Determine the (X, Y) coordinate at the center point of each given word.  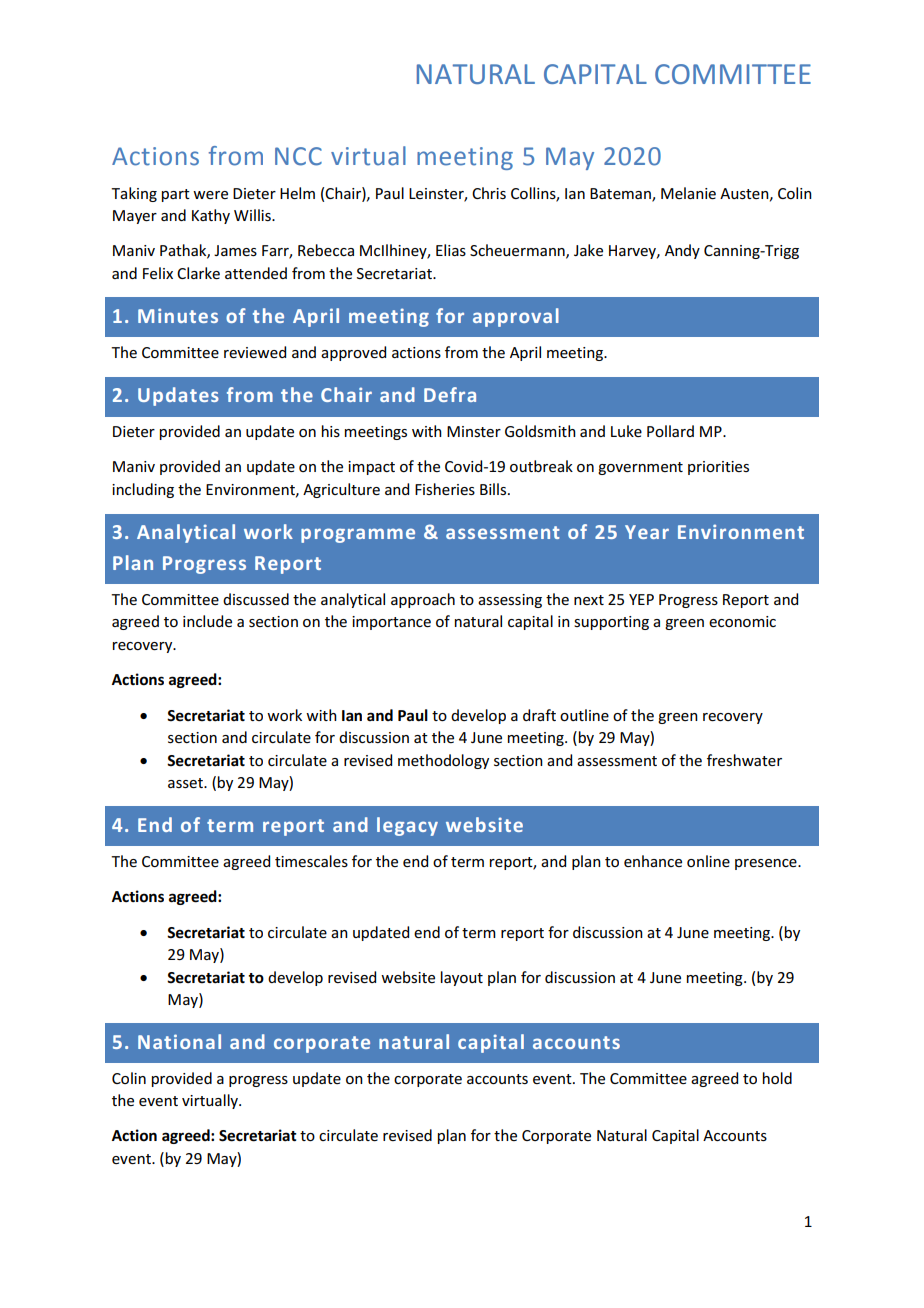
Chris (489, 193)
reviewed (255, 352)
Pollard (670, 431)
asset (186, 783)
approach (423, 600)
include (207, 621)
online (708, 861)
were (210, 195)
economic (742, 621)
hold (777, 1078)
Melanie (688, 193)
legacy (407, 826)
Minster (474, 431)
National (179, 1041)
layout (462, 978)
